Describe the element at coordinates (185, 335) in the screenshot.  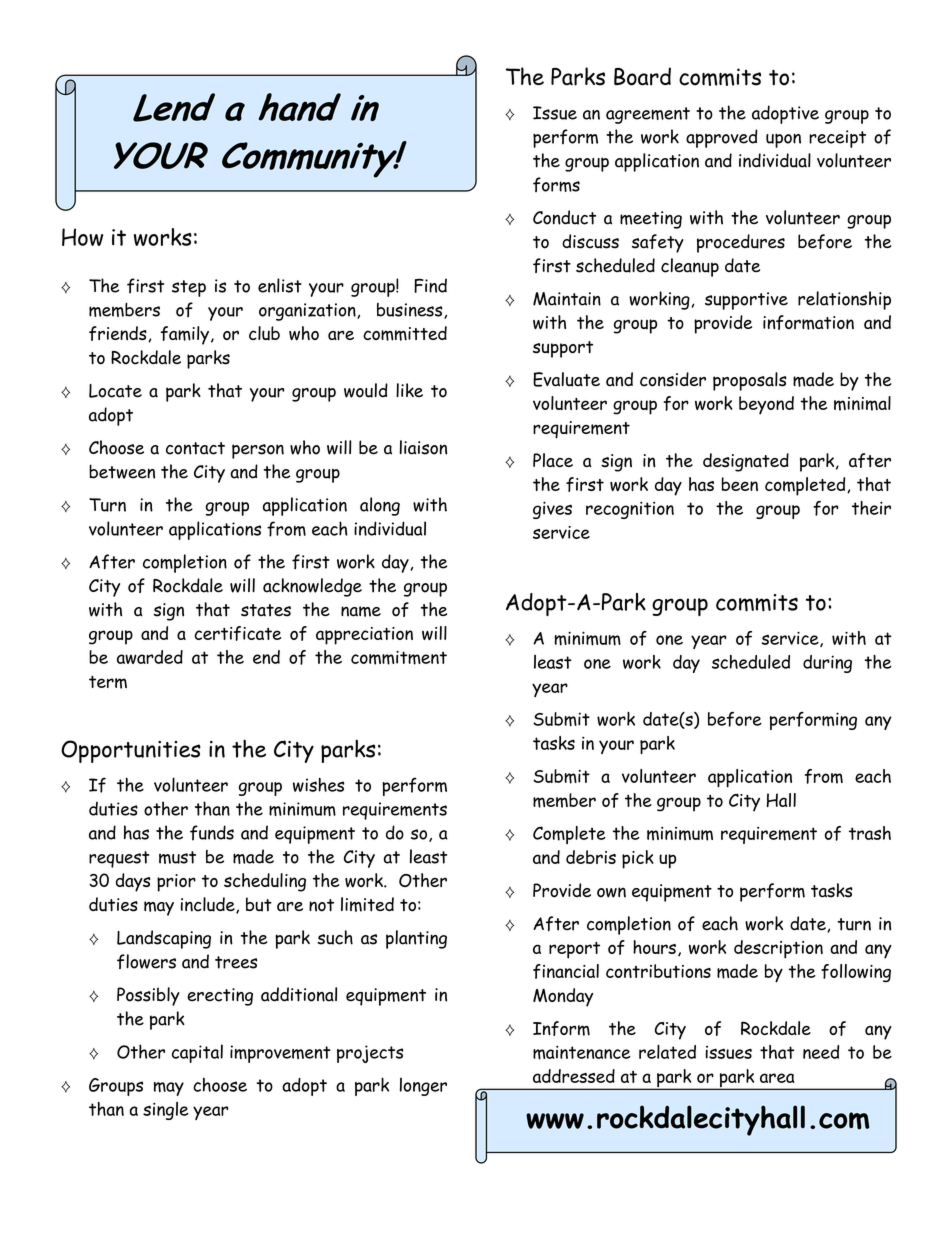
I see `family` at that location.
